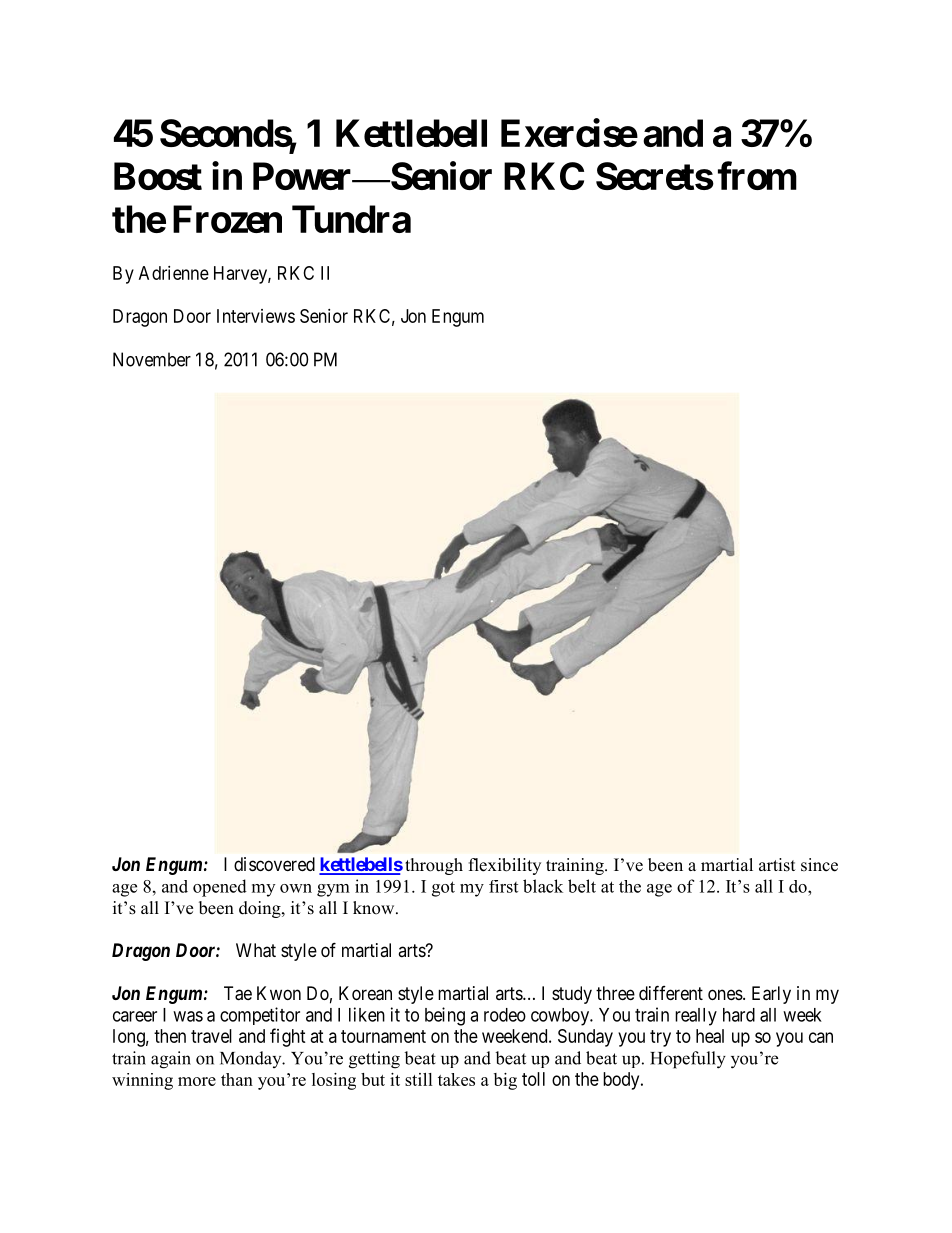 This image has width=952, height=1233. Describe the element at coordinates (227, 219) in the image. I see `Frozen` at that location.
